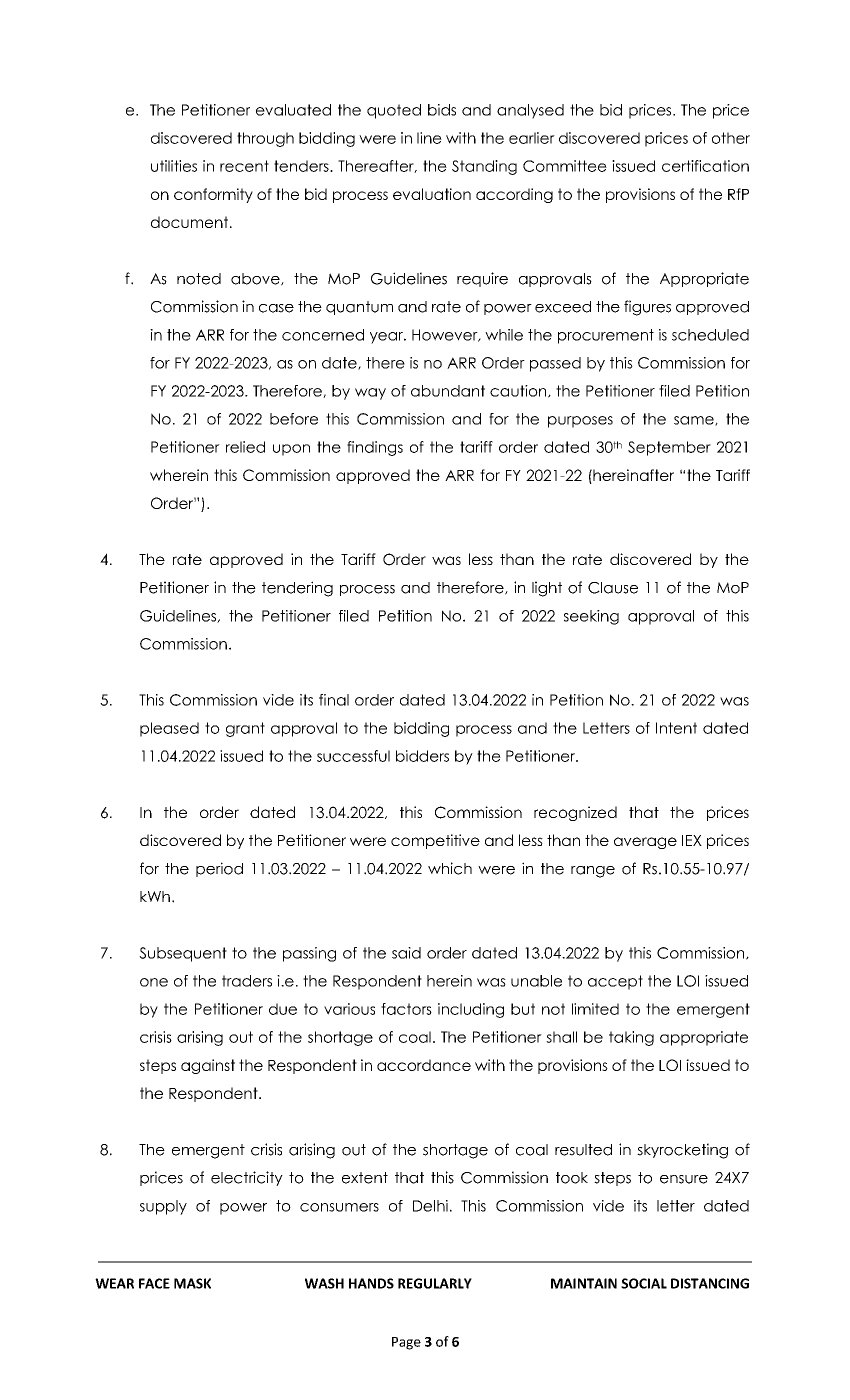 This screenshot has height=1400, width=850. Describe the element at coordinates (676, 728) in the screenshot. I see `Intent` at that location.
